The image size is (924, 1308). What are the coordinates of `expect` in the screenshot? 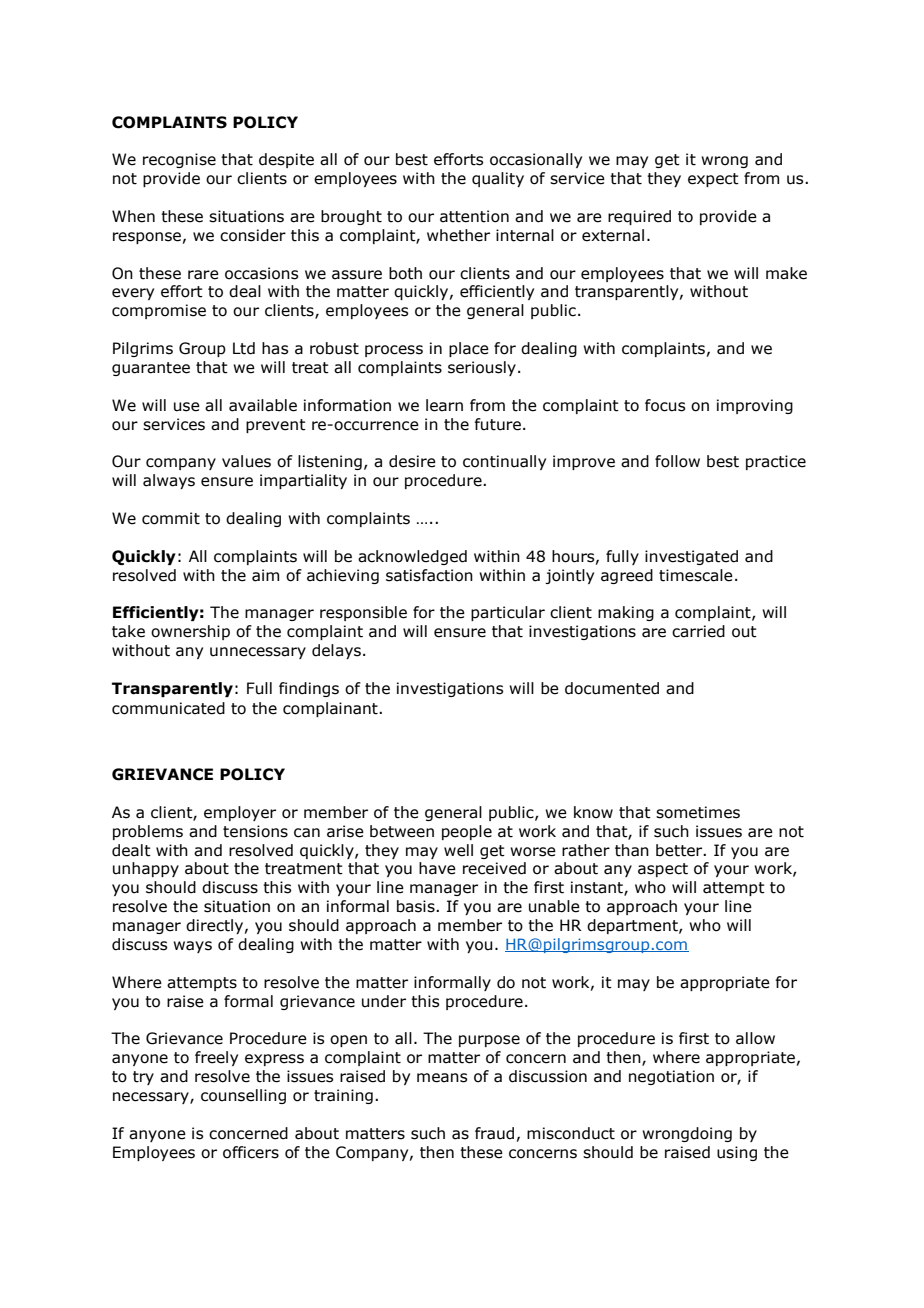 It's located at (713, 180).
